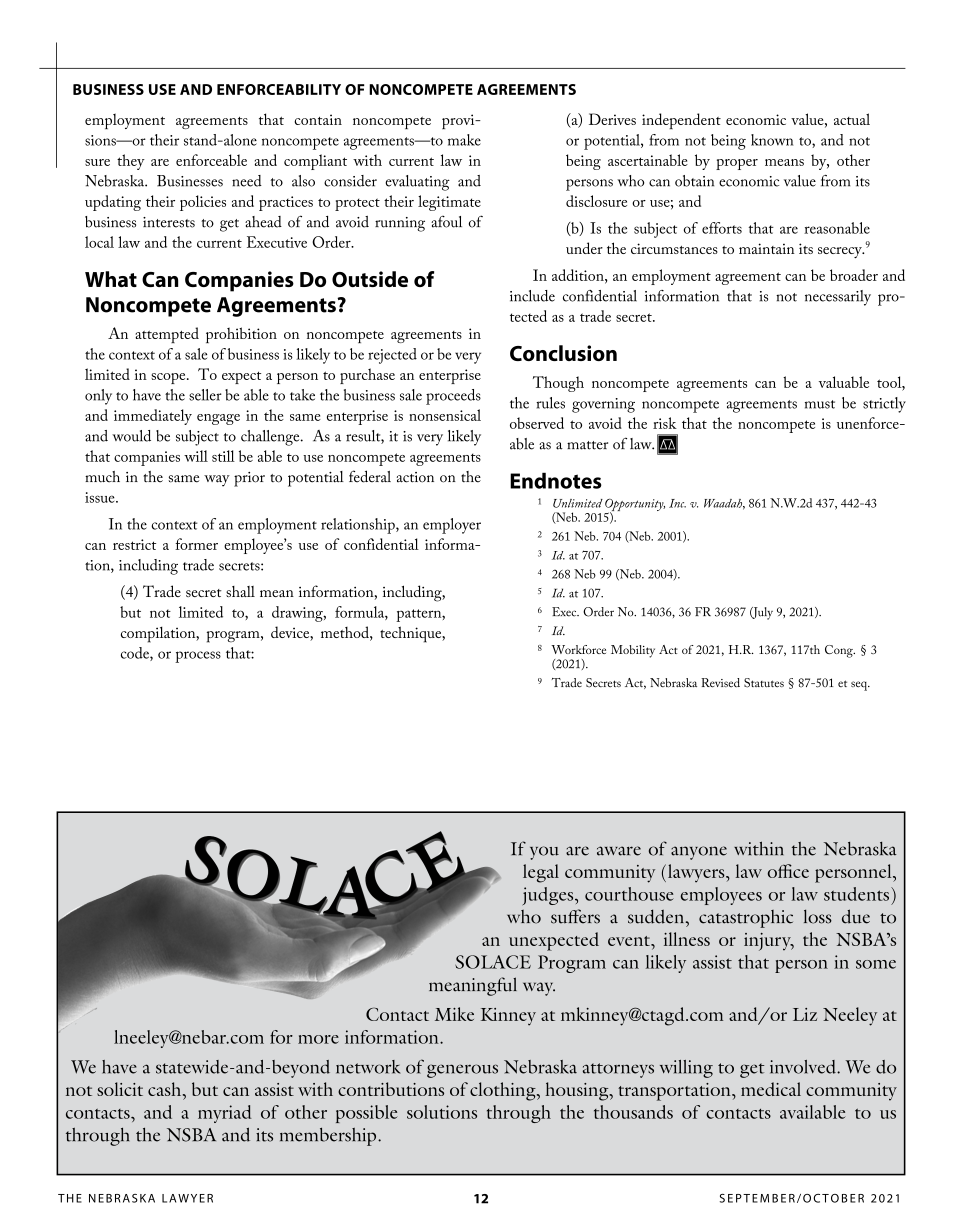  What do you see at coordinates (240, 591) in the screenshot?
I see `shall` at bounding box center [240, 591].
